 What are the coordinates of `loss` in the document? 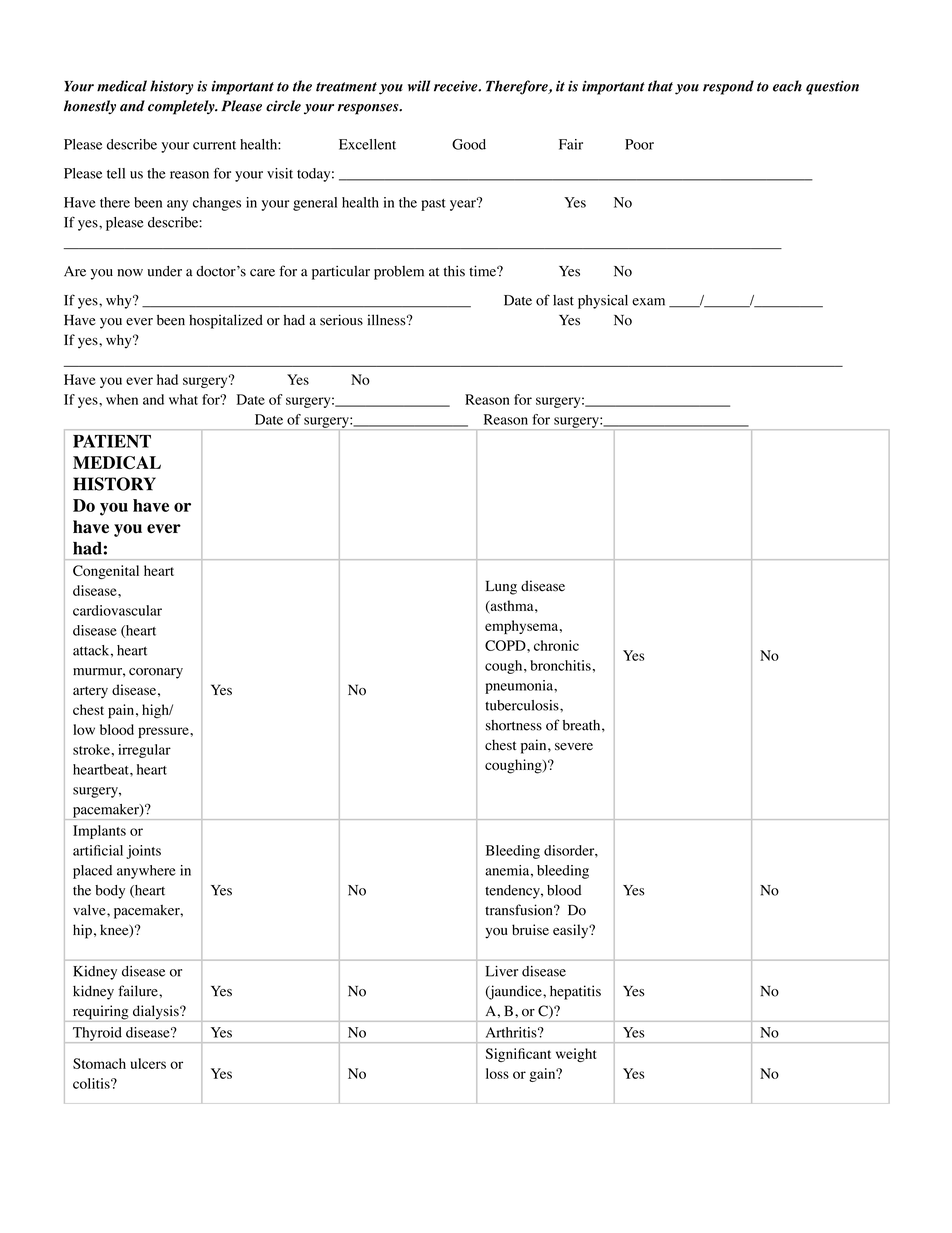 It's located at (497, 1073).
